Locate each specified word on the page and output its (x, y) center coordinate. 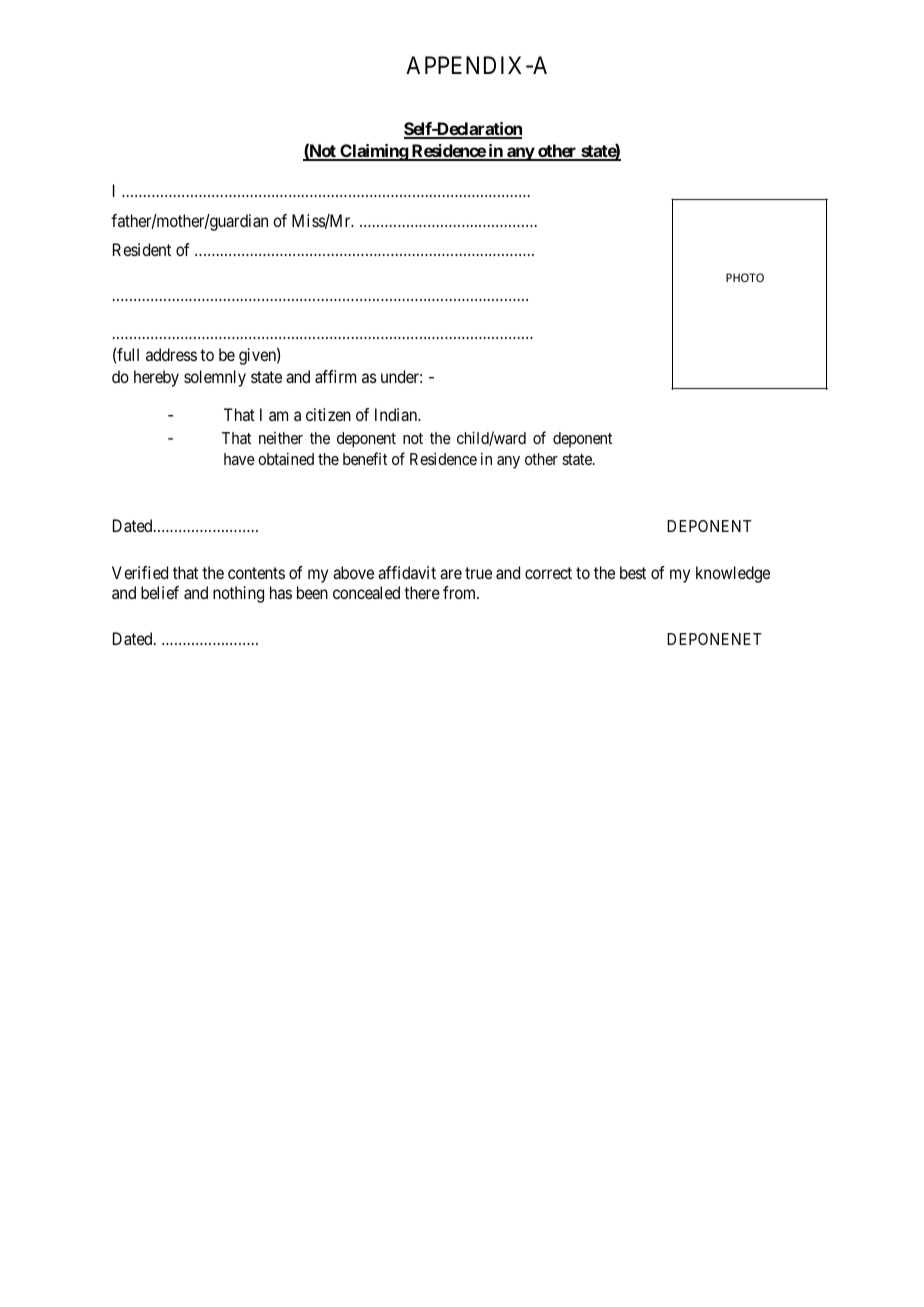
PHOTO (745, 277)
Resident (142, 249)
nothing (238, 594)
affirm (335, 376)
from (461, 592)
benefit (365, 458)
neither (281, 438)
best (633, 572)
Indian (397, 414)
